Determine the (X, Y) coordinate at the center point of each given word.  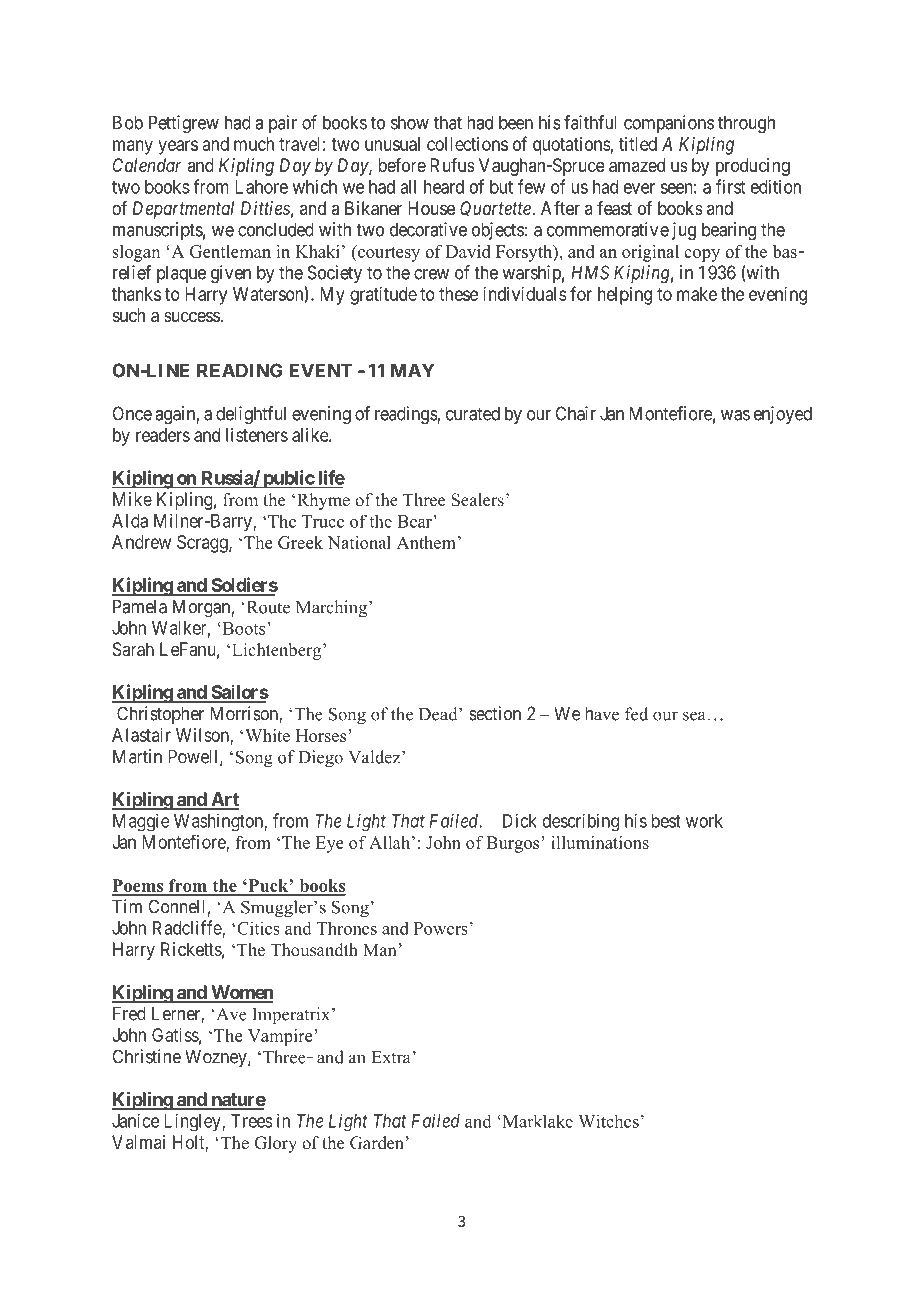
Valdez (375, 757)
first (730, 186)
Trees (252, 1121)
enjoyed (783, 415)
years (178, 147)
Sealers (477, 500)
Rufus (452, 165)
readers (163, 435)
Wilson (203, 736)
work (704, 821)
